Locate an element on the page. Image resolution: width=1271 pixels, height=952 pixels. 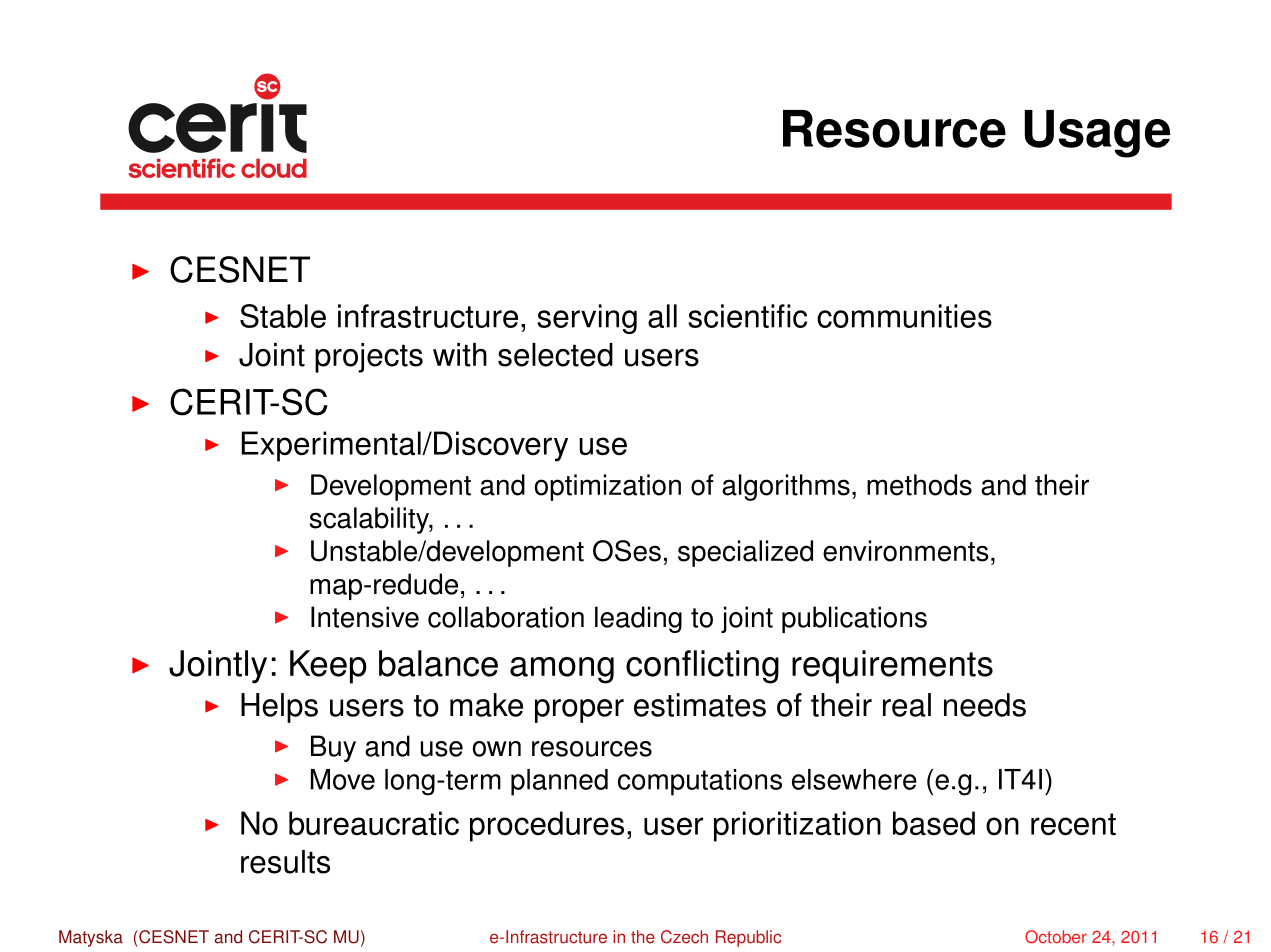
environments is located at coordinates (906, 551).
